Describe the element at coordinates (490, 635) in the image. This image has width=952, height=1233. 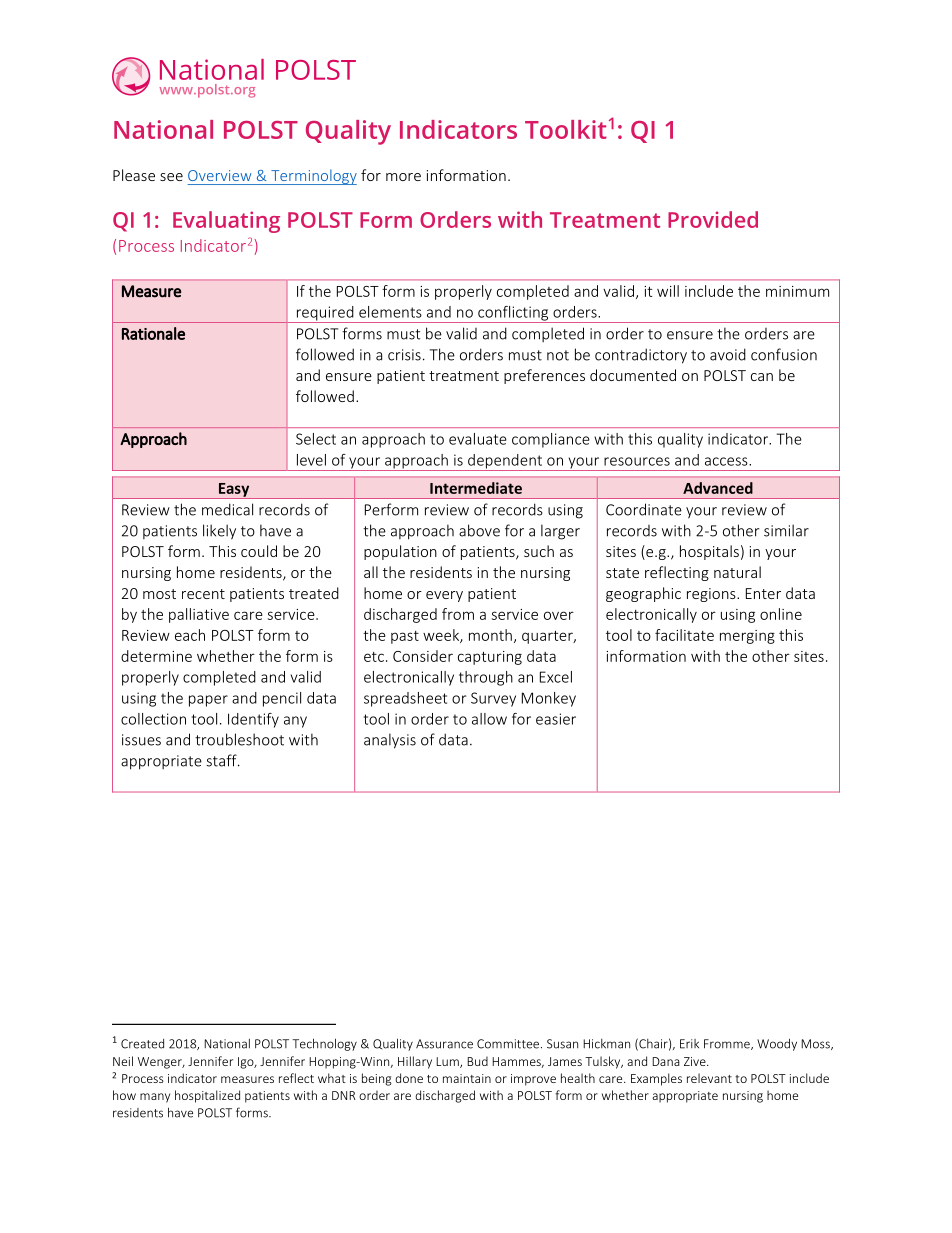
I see `month` at that location.
